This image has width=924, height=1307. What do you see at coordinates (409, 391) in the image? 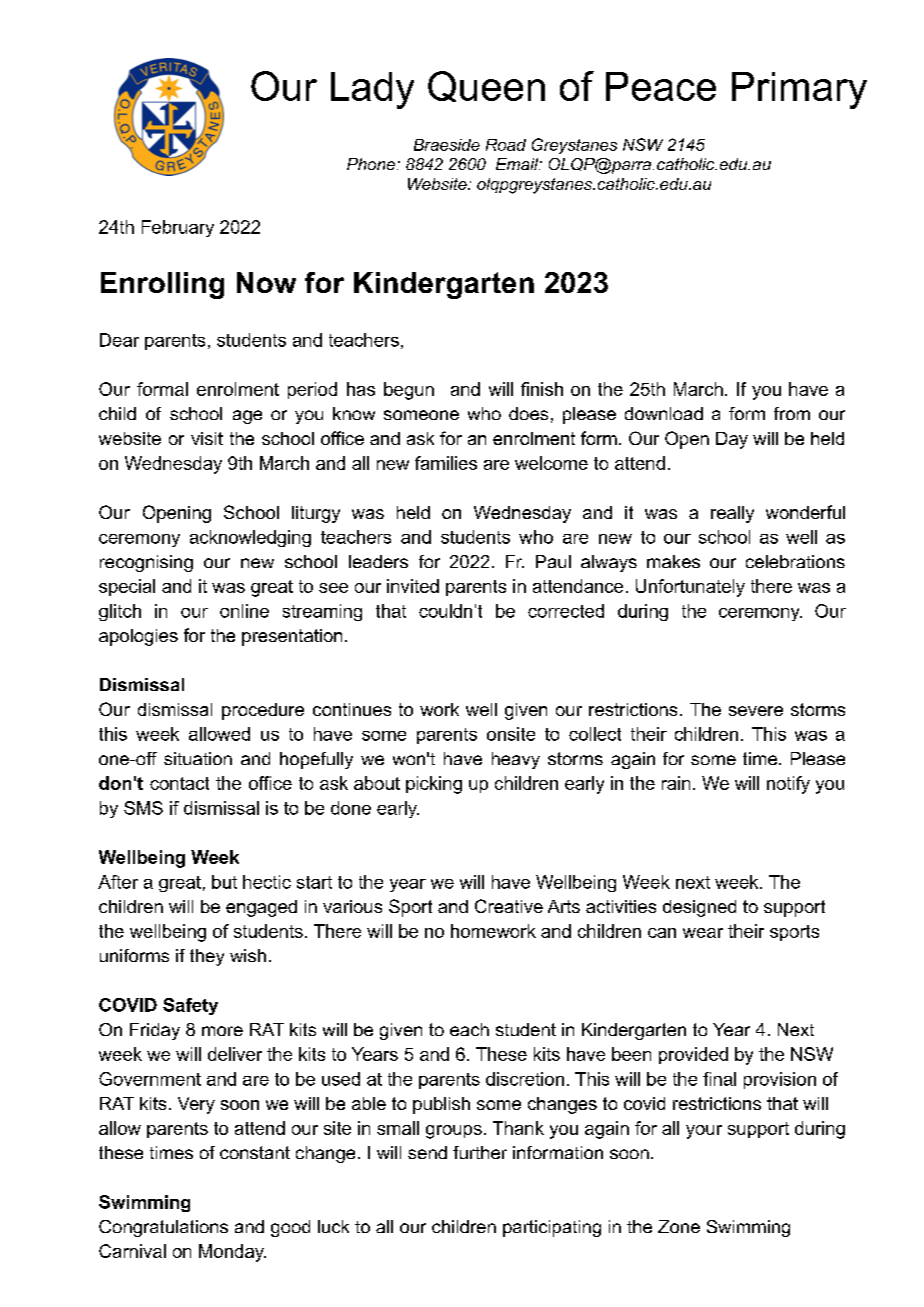
I see `begun` at bounding box center [409, 391].
